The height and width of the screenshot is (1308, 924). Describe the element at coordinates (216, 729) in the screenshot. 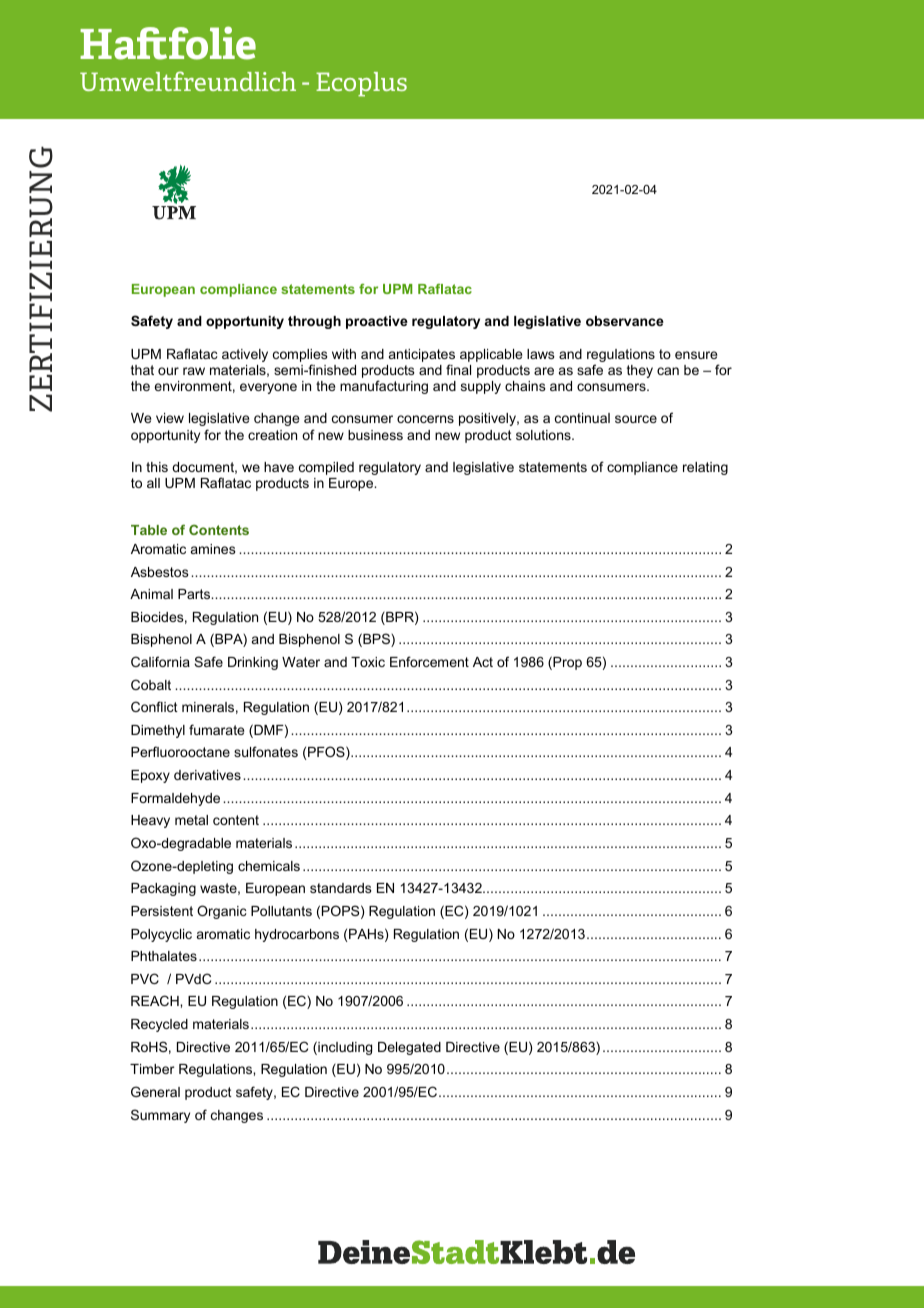

I see `fumarate` at that location.
